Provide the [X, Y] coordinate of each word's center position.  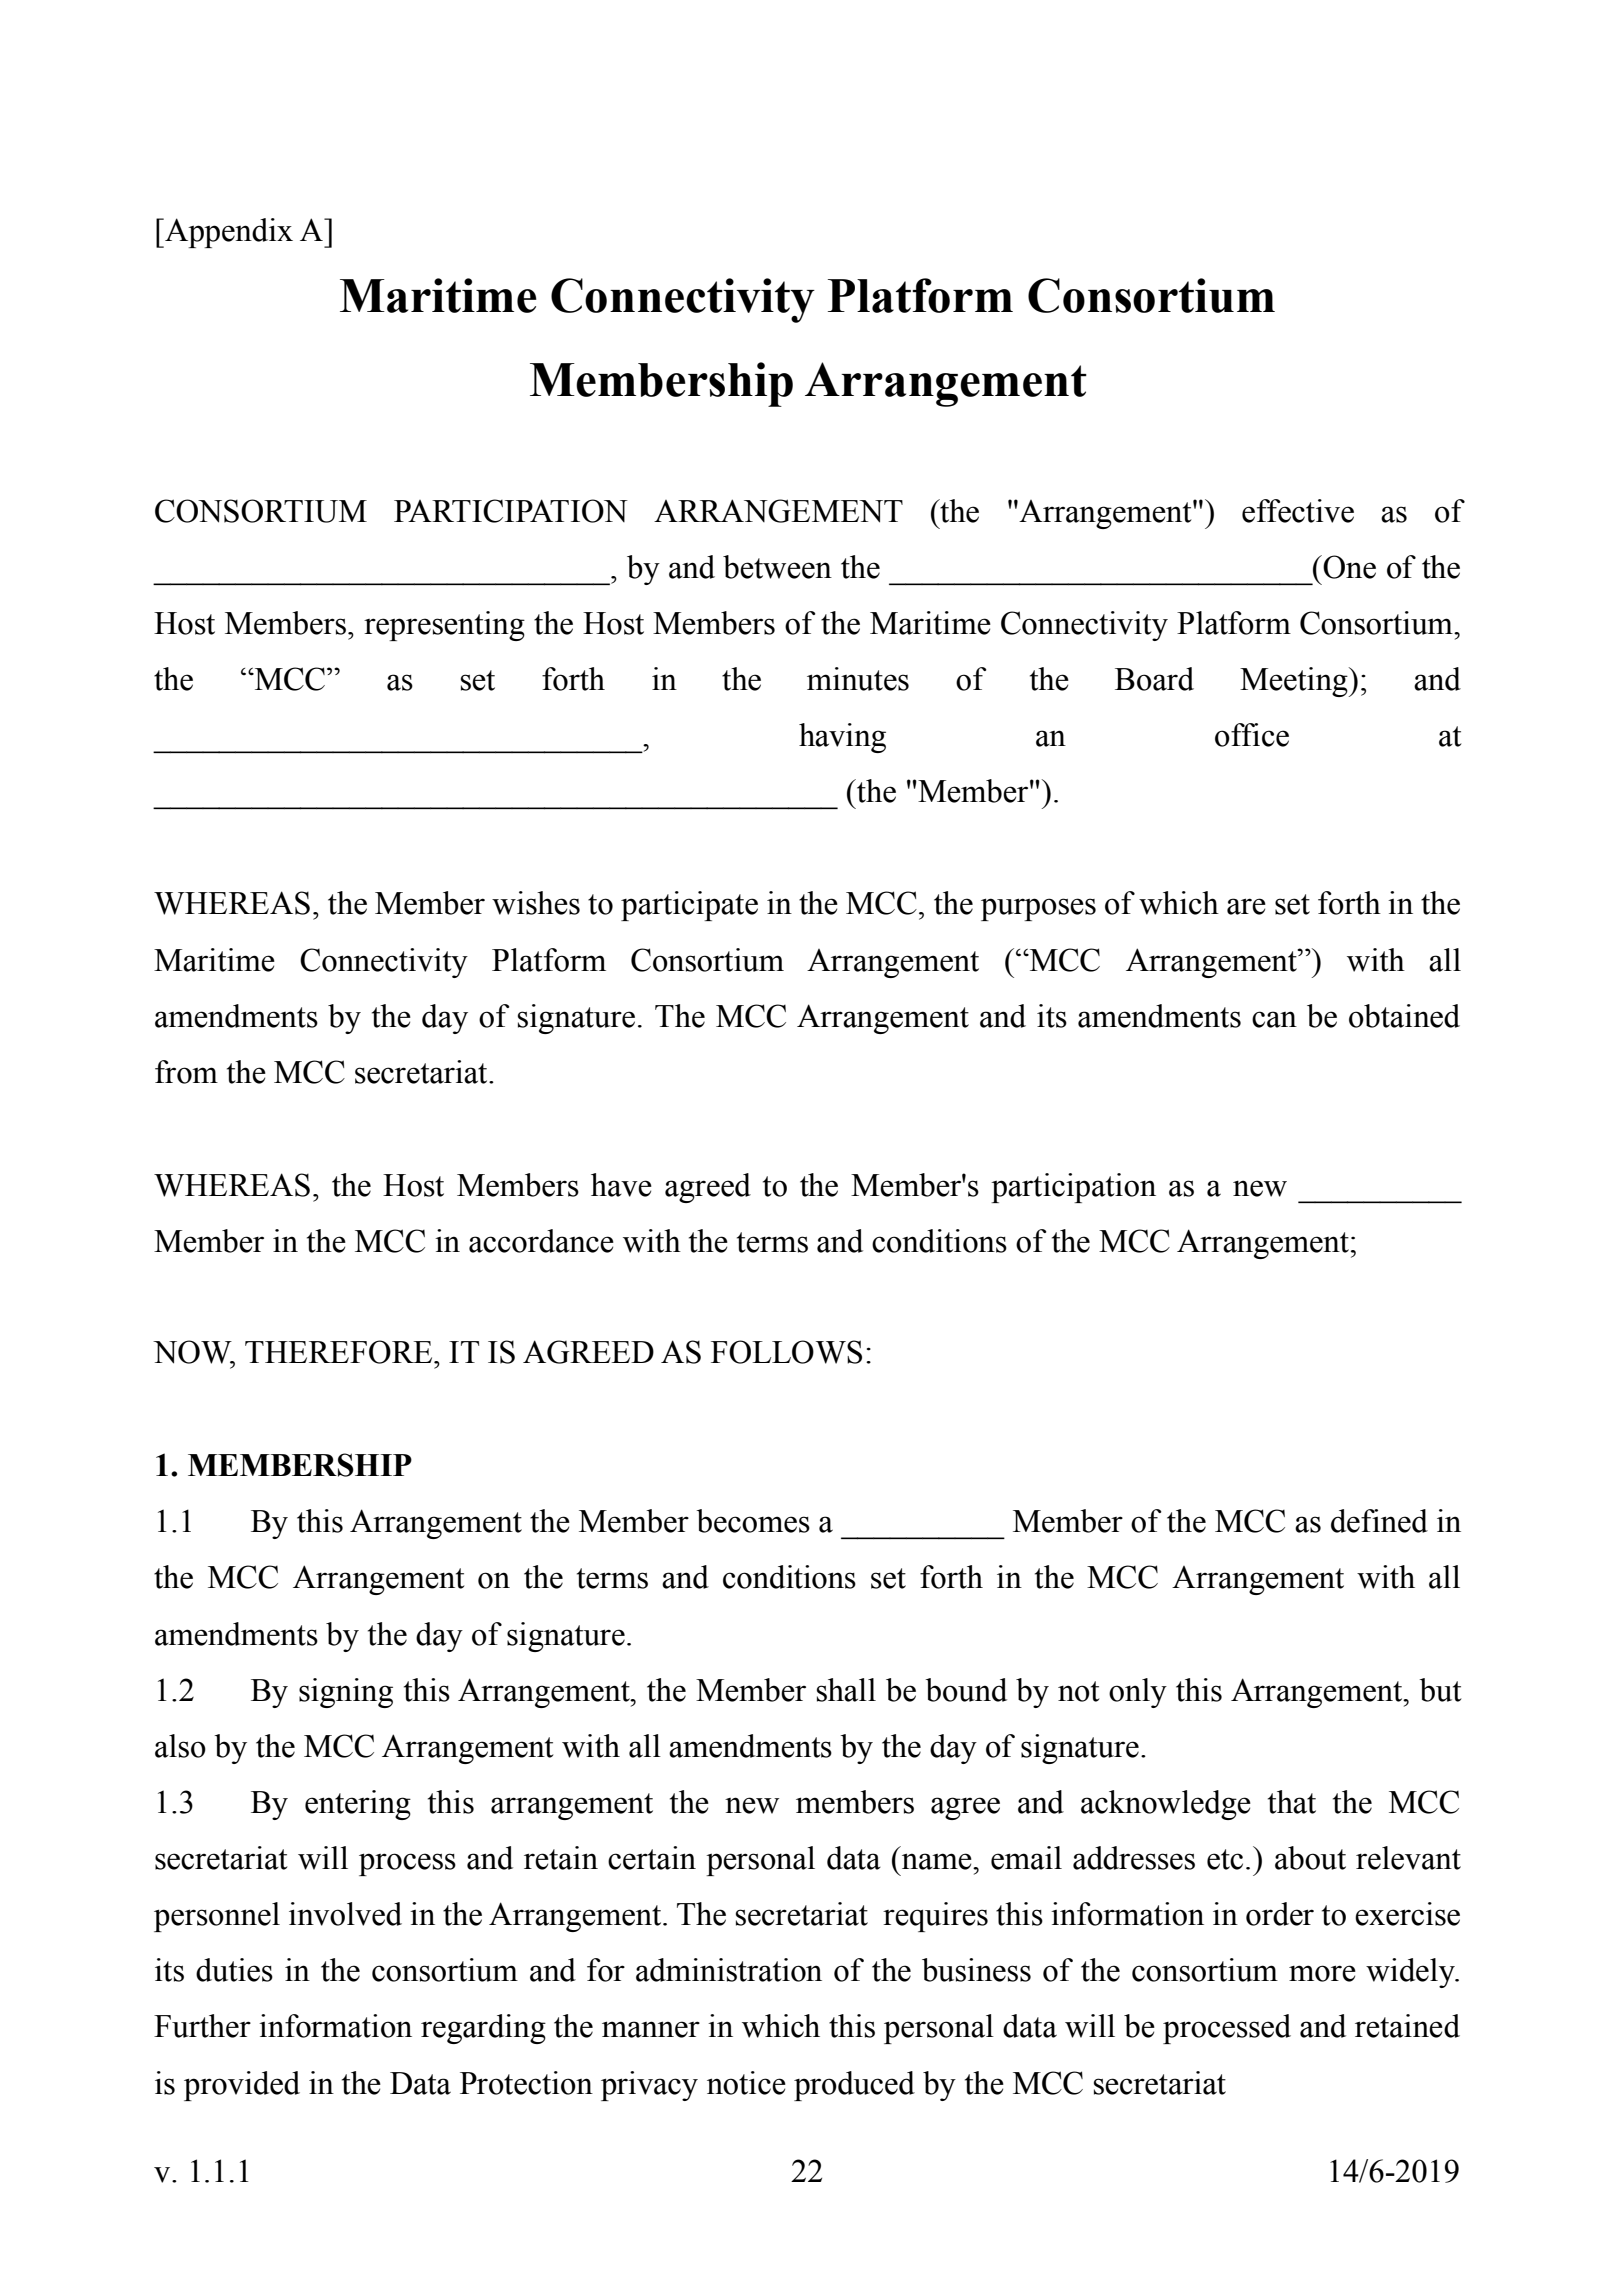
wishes [536, 903]
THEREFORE [340, 1352]
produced [854, 2086]
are [1246, 906]
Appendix [228, 233]
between [777, 567]
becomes [753, 1521]
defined [1379, 1521]
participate [689, 906]
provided [242, 2086]
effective [1298, 511]
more [1322, 1973]
